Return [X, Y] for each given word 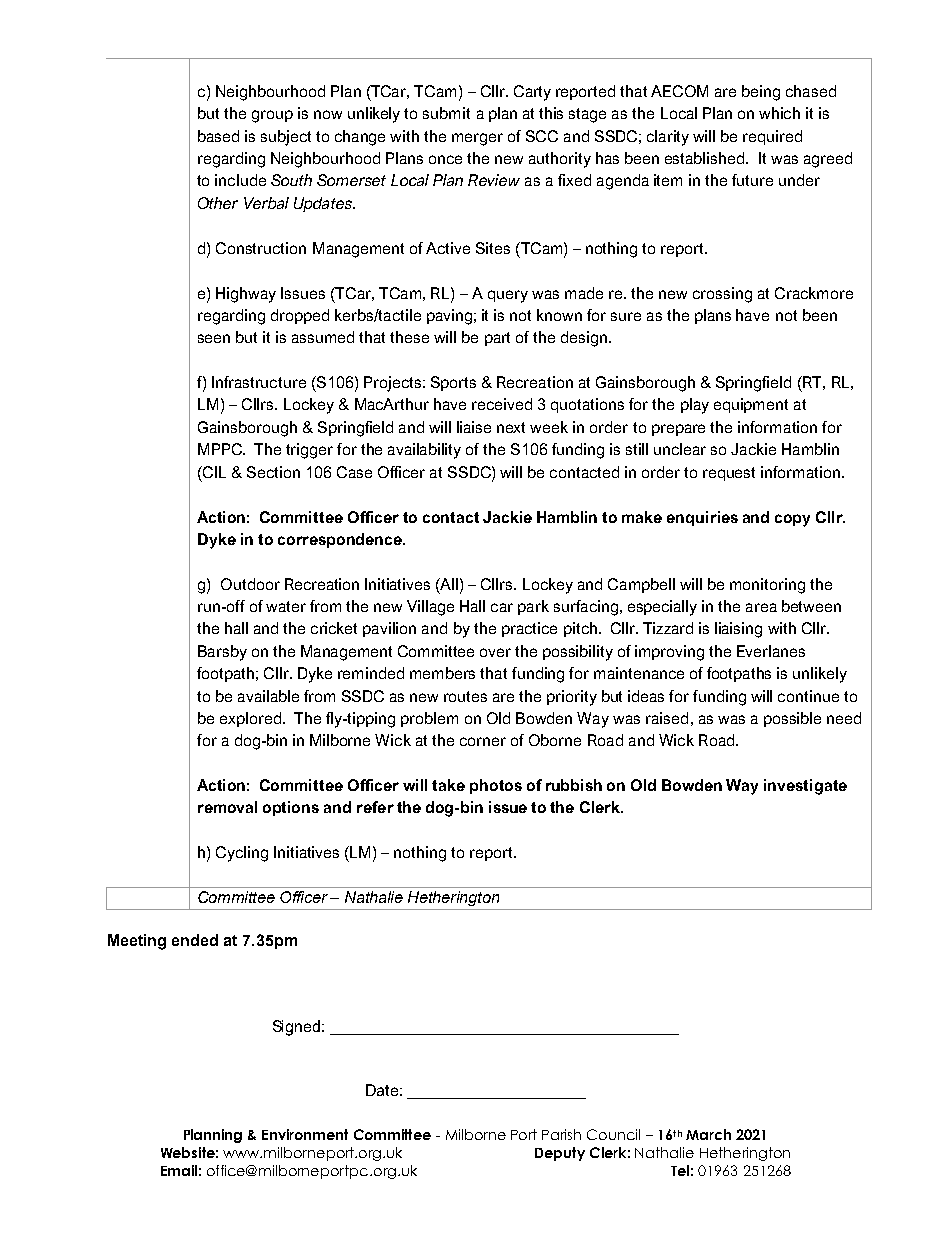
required [772, 137]
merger [477, 139]
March [708, 1134]
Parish [561, 1134]
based [218, 136]
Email [179, 1170]
